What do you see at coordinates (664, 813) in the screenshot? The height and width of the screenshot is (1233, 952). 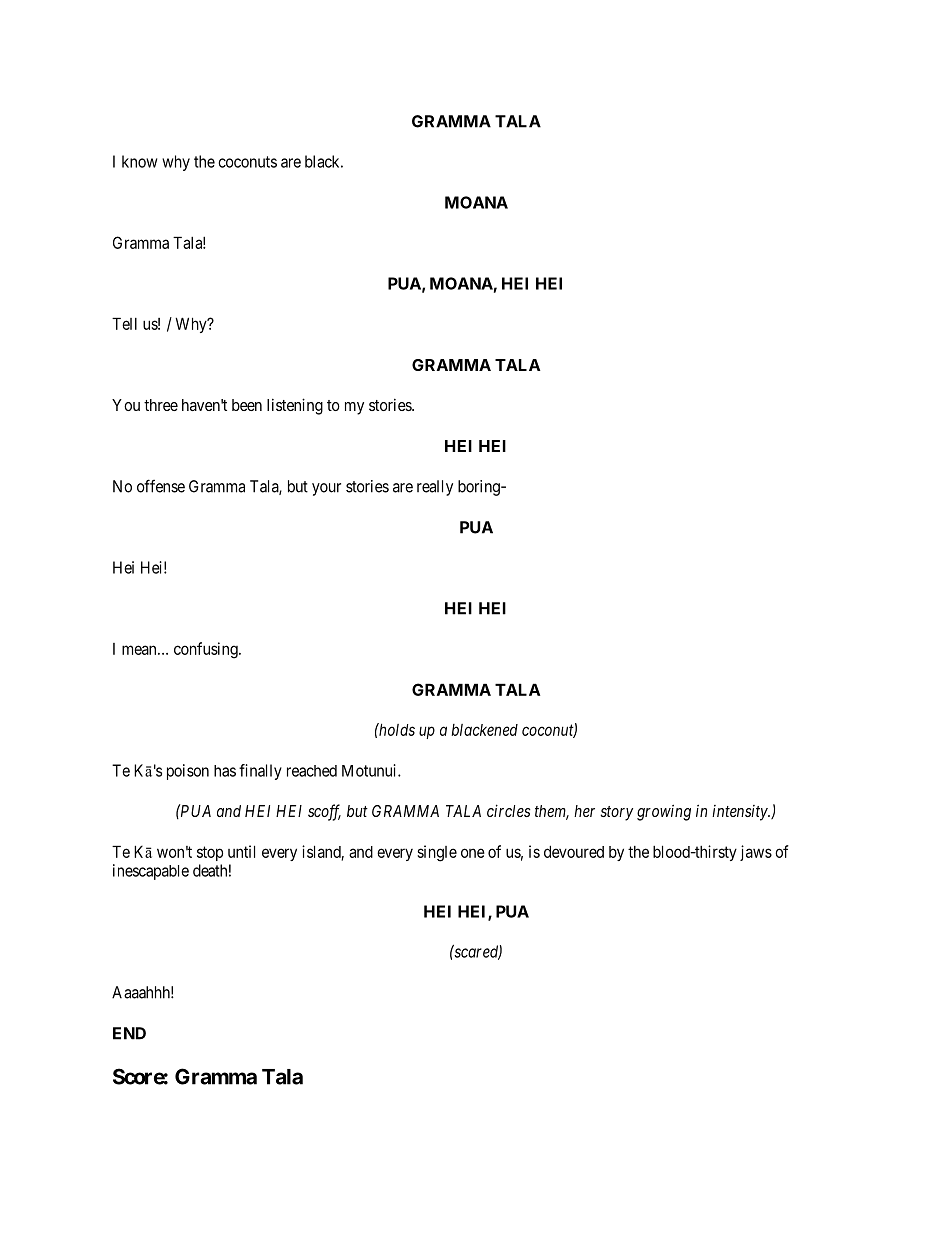 I see `growing` at bounding box center [664, 813].
